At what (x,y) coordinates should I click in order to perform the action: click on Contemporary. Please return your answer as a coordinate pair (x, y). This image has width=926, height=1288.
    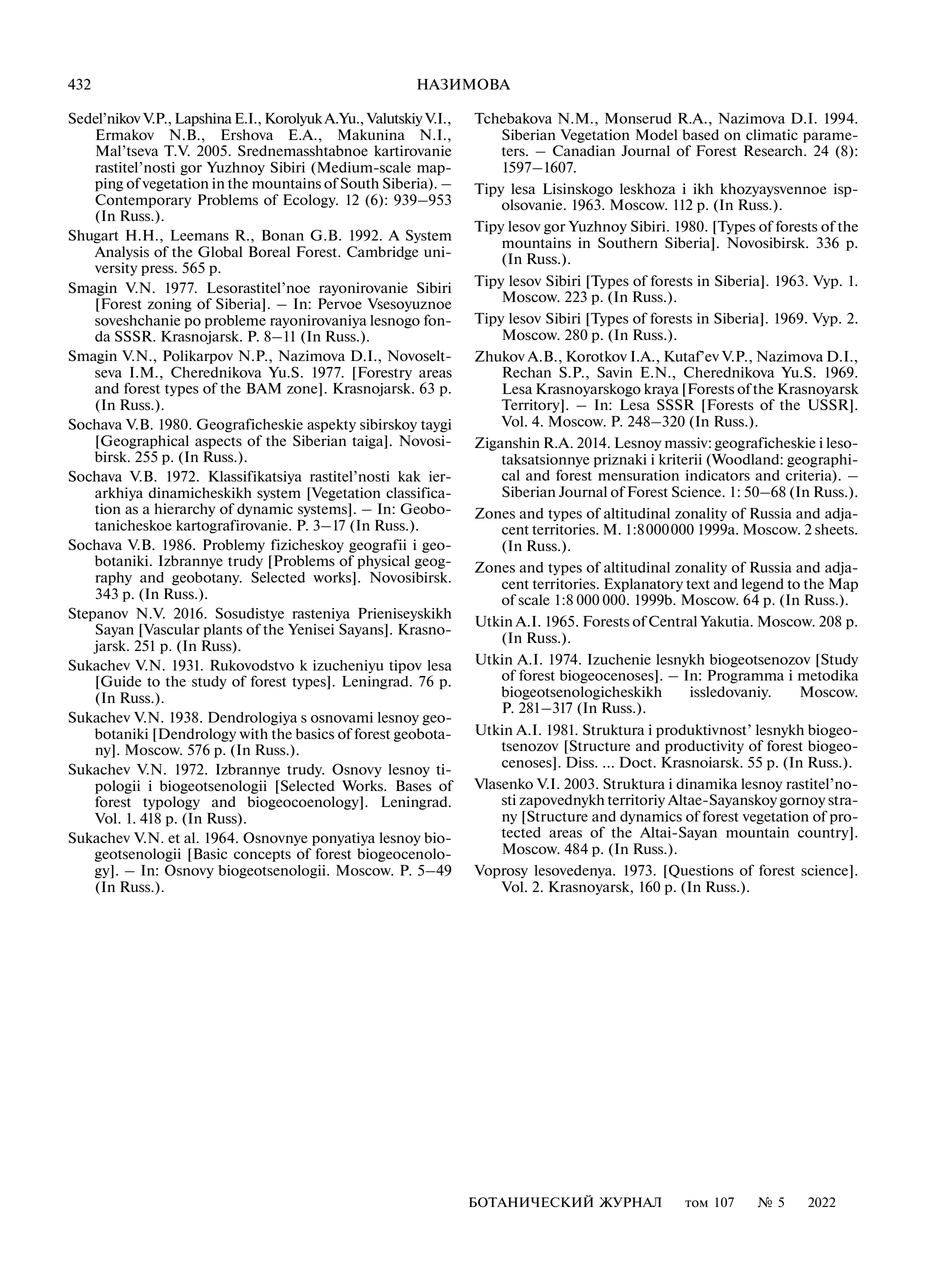
    Looking at the image, I should click on (143, 201).
